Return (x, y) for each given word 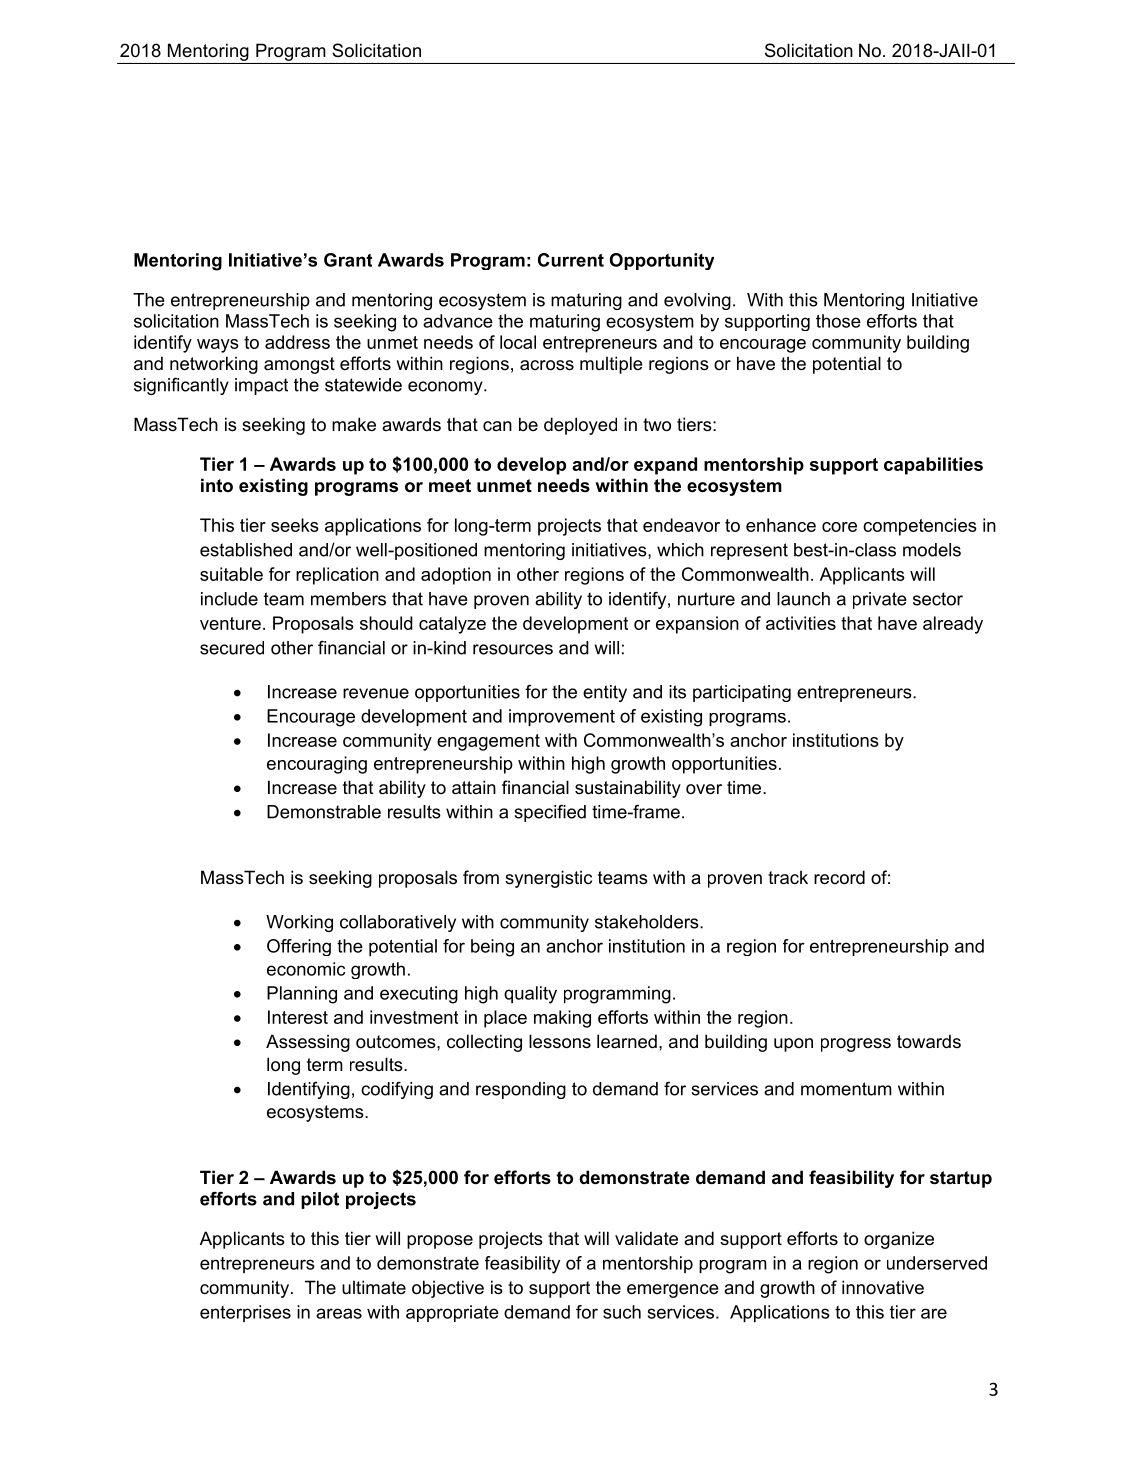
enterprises (245, 1313)
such (622, 1312)
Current (571, 260)
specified (550, 813)
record (839, 877)
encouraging (317, 765)
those (838, 321)
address (297, 342)
